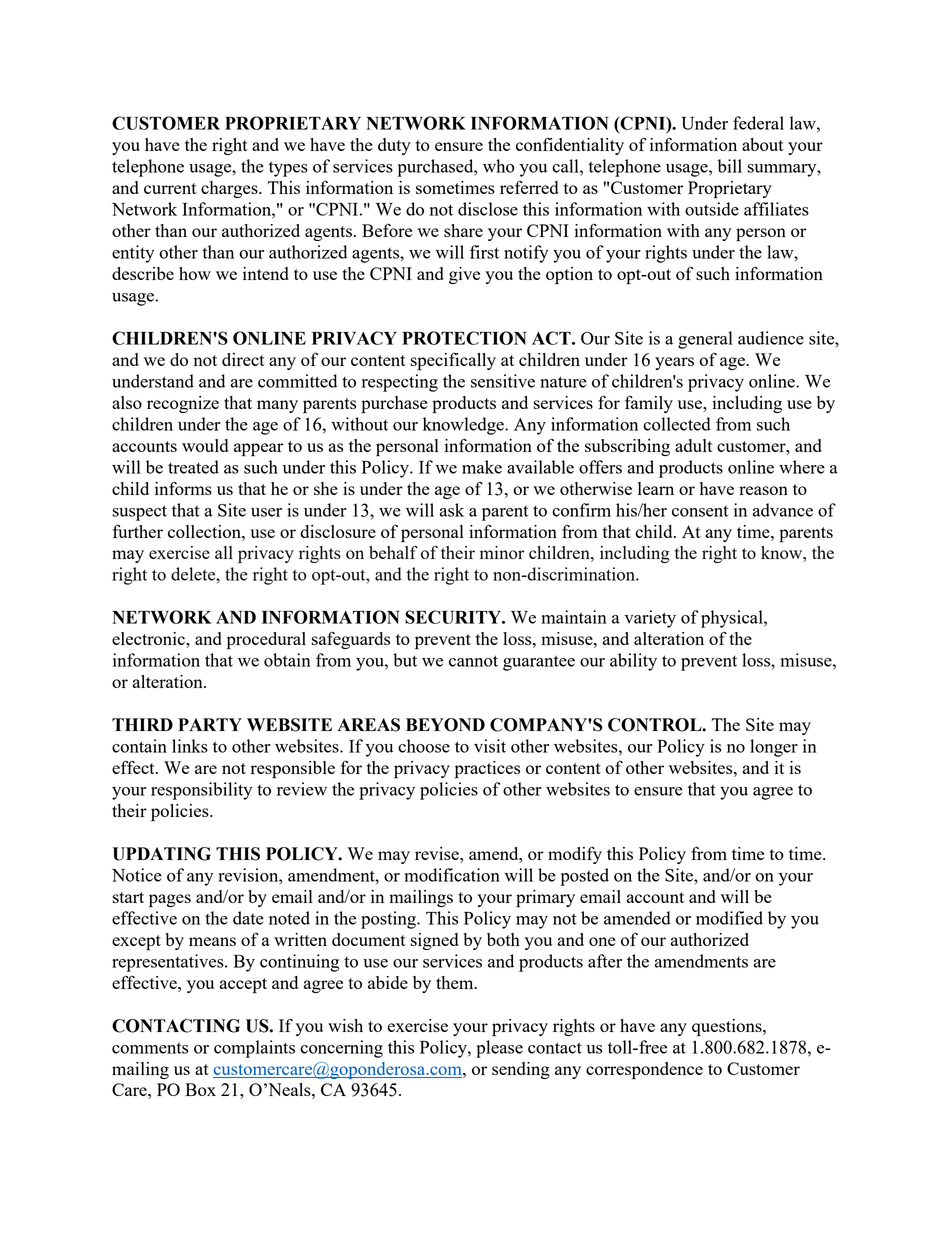  I want to click on Box, so click(200, 1089).
